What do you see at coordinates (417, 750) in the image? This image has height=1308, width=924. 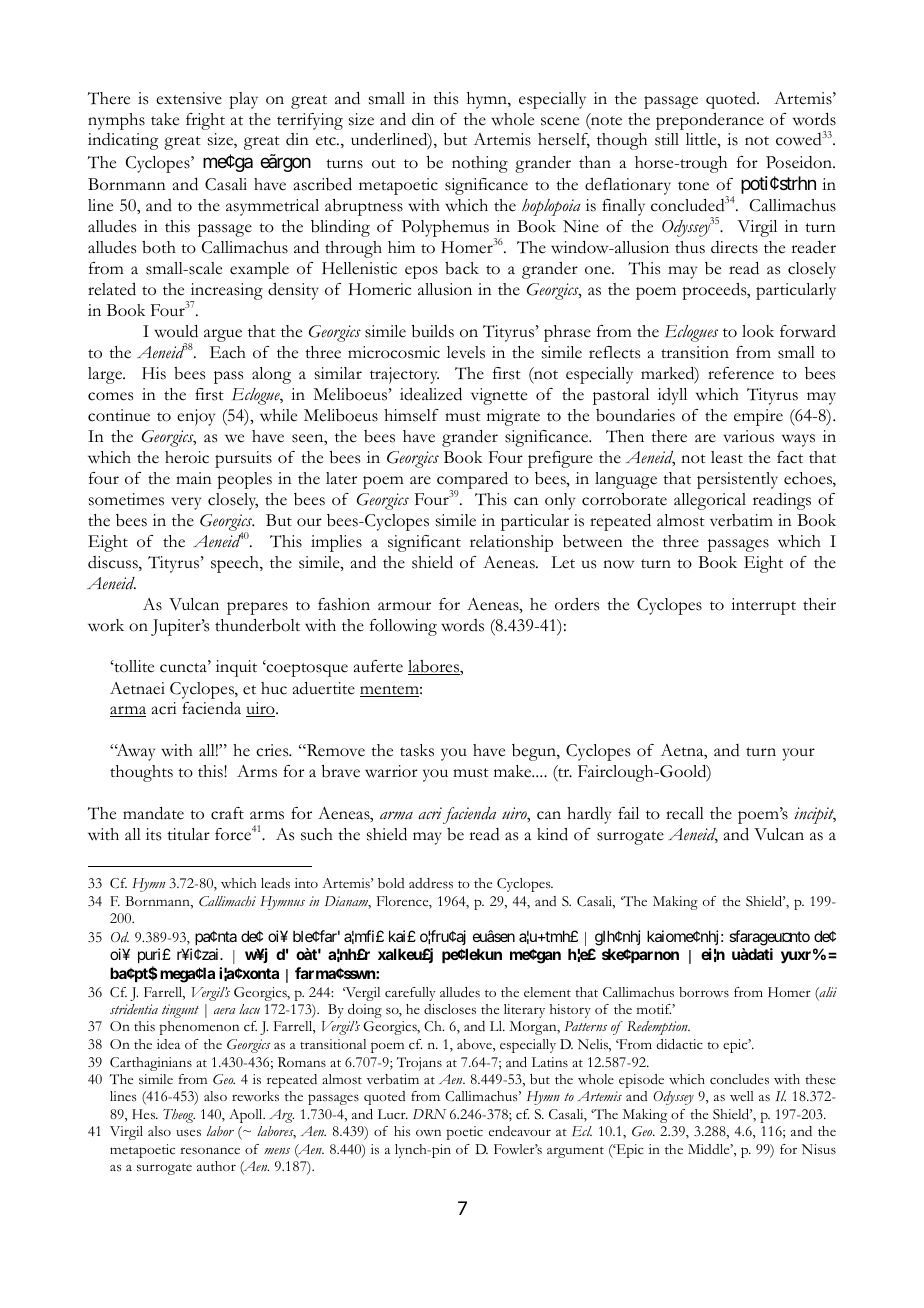 I see `tasks` at bounding box center [417, 750].
